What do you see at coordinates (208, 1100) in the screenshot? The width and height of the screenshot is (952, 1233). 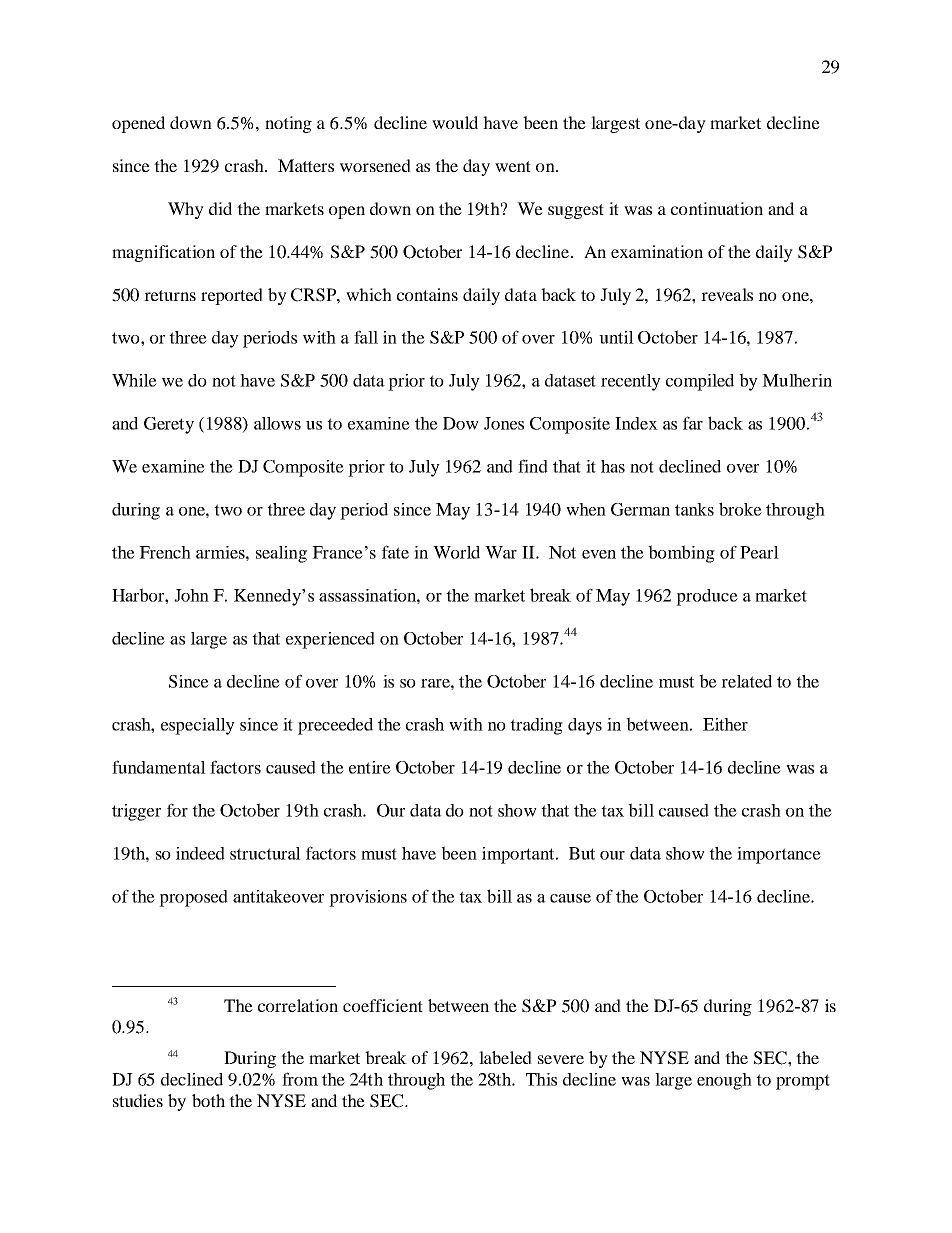 I see `both` at bounding box center [208, 1100].
